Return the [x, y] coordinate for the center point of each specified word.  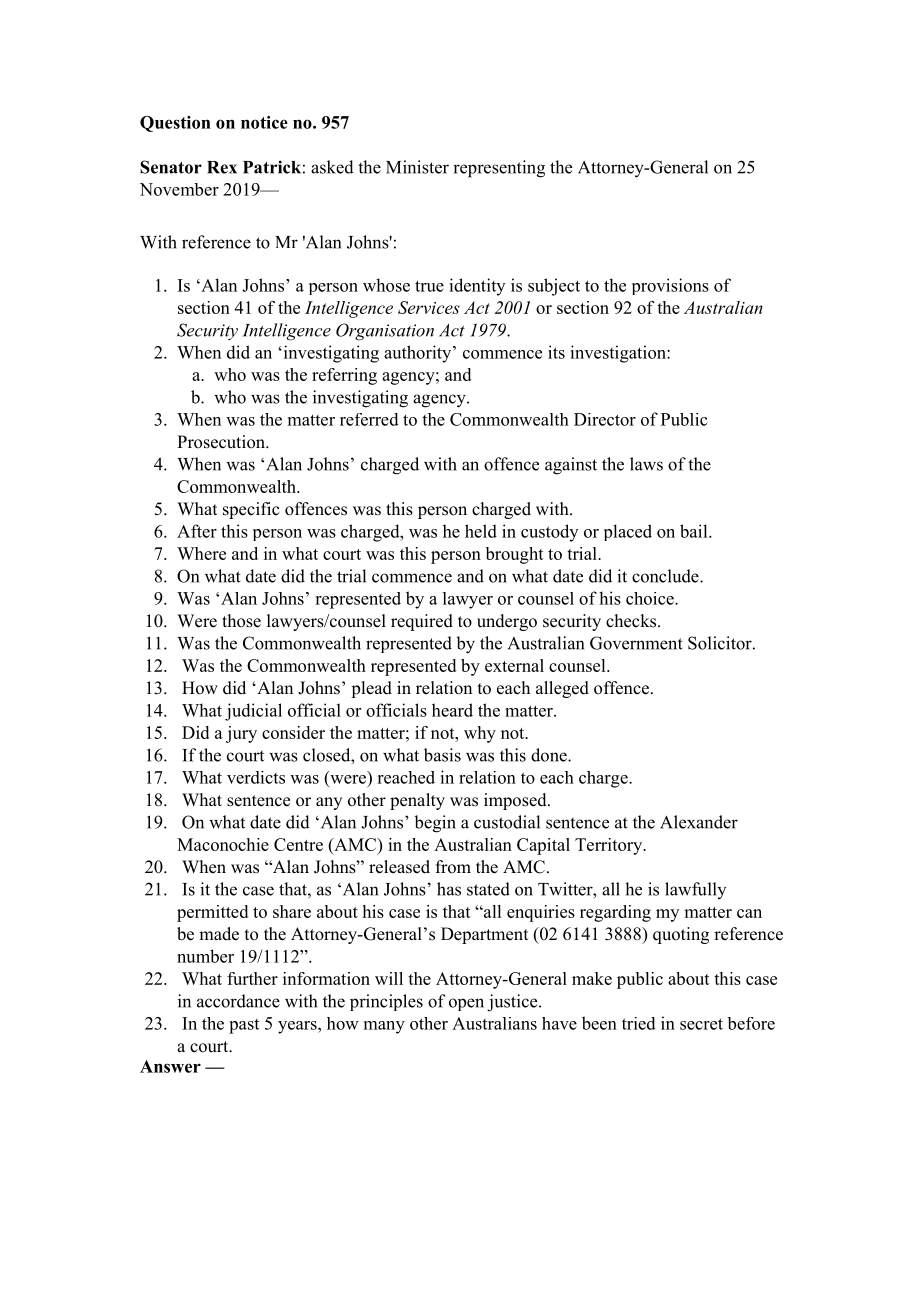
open [466, 1004]
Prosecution [222, 442]
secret [701, 1024]
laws [646, 464]
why [480, 734]
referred [369, 419]
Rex [222, 167]
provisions [670, 286]
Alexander [699, 822]
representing [499, 169]
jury [241, 734]
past [244, 1026]
